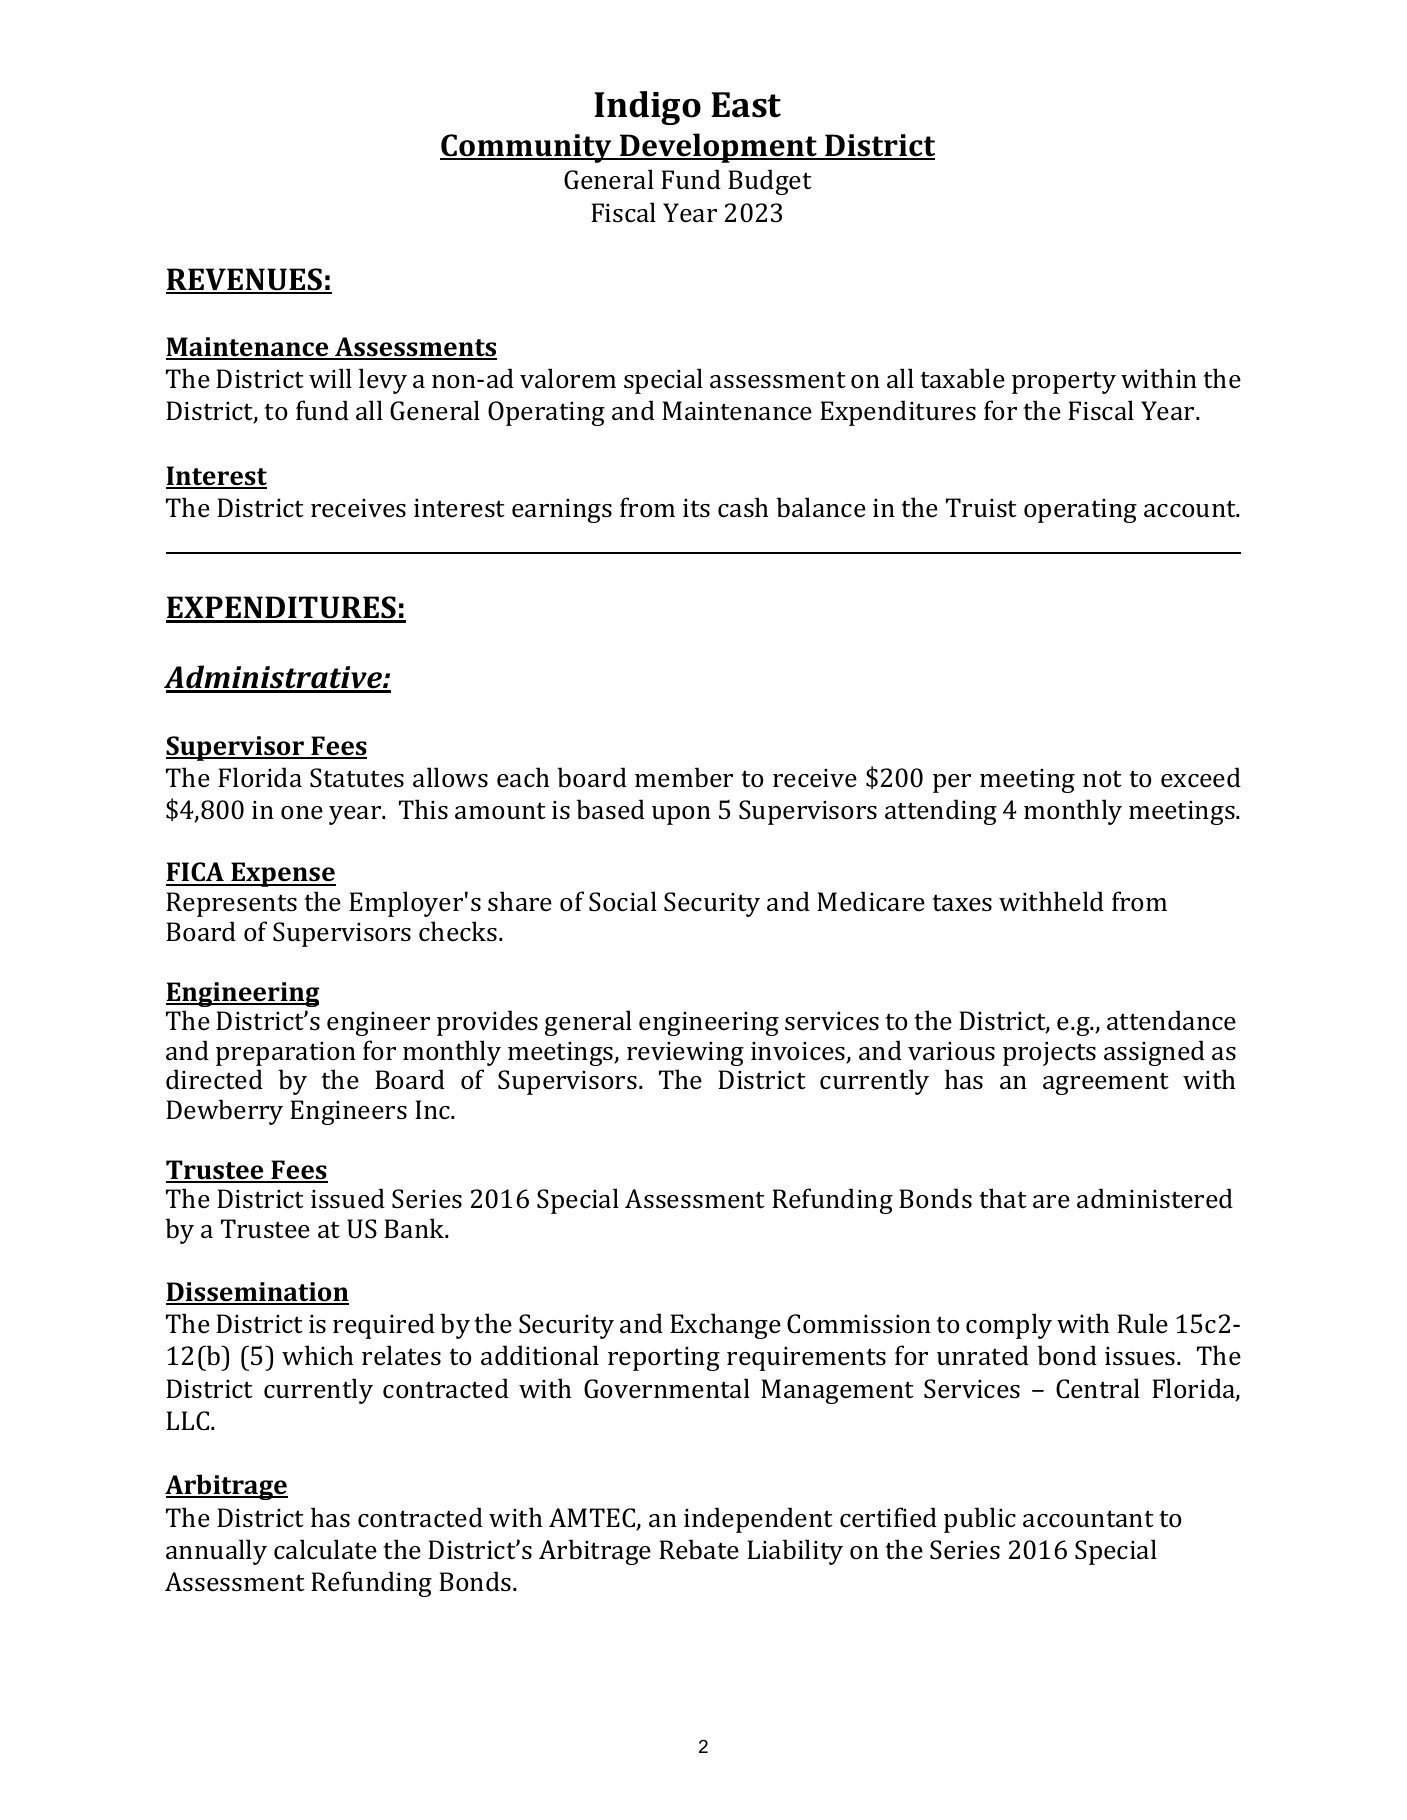  What do you see at coordinates (1049, 1054) in the screenshot?
I see `projects` at bounding box center [1049, 1054].
